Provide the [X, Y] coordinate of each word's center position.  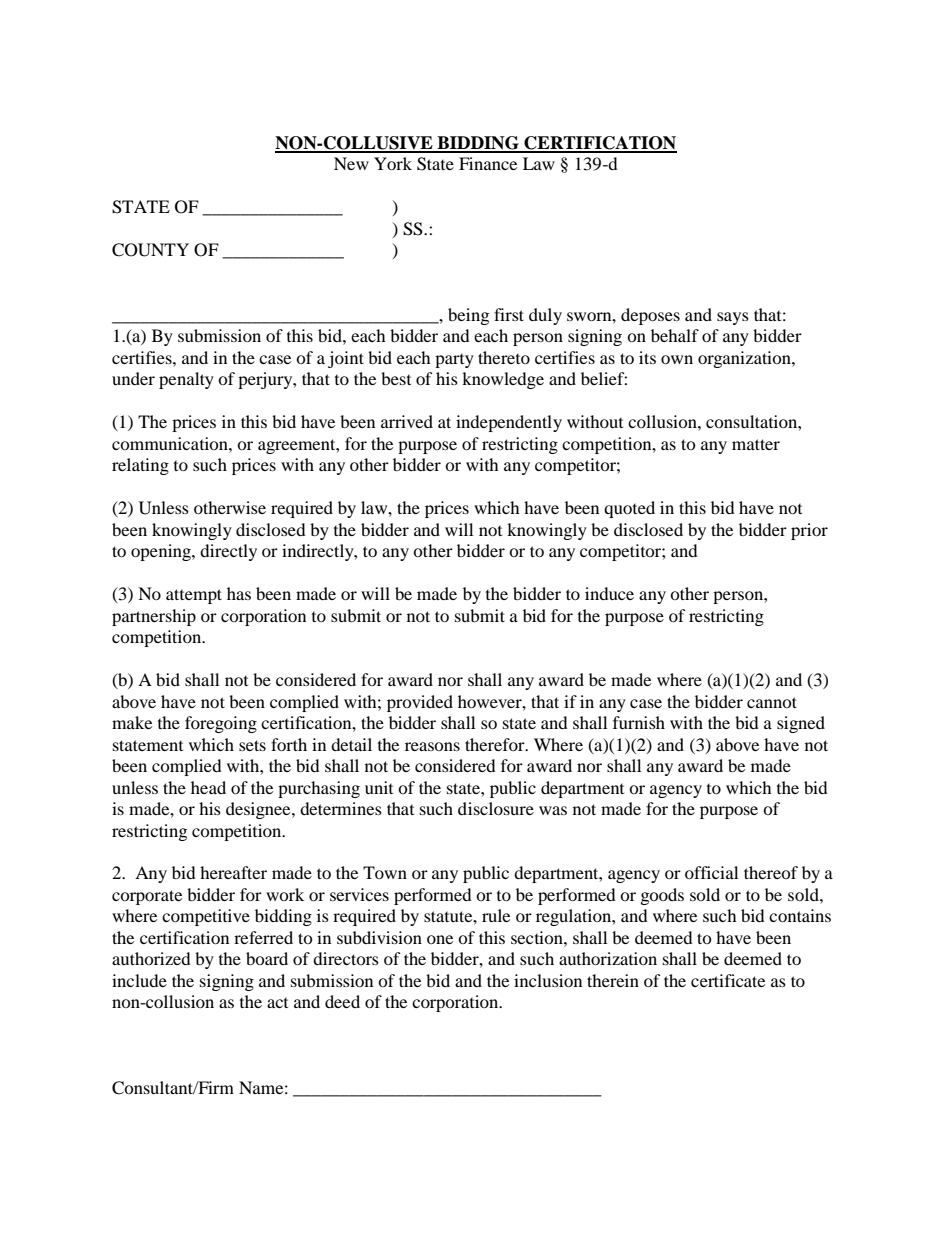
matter [756, 444]
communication [171, 443]
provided [420, 703]
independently [509, 423]
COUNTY [150, 250]
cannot [772, 702]
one [440, 939]
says [733, 318]
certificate [728, 980]
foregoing [221, 724]
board [267, 958]
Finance [488, 163]
